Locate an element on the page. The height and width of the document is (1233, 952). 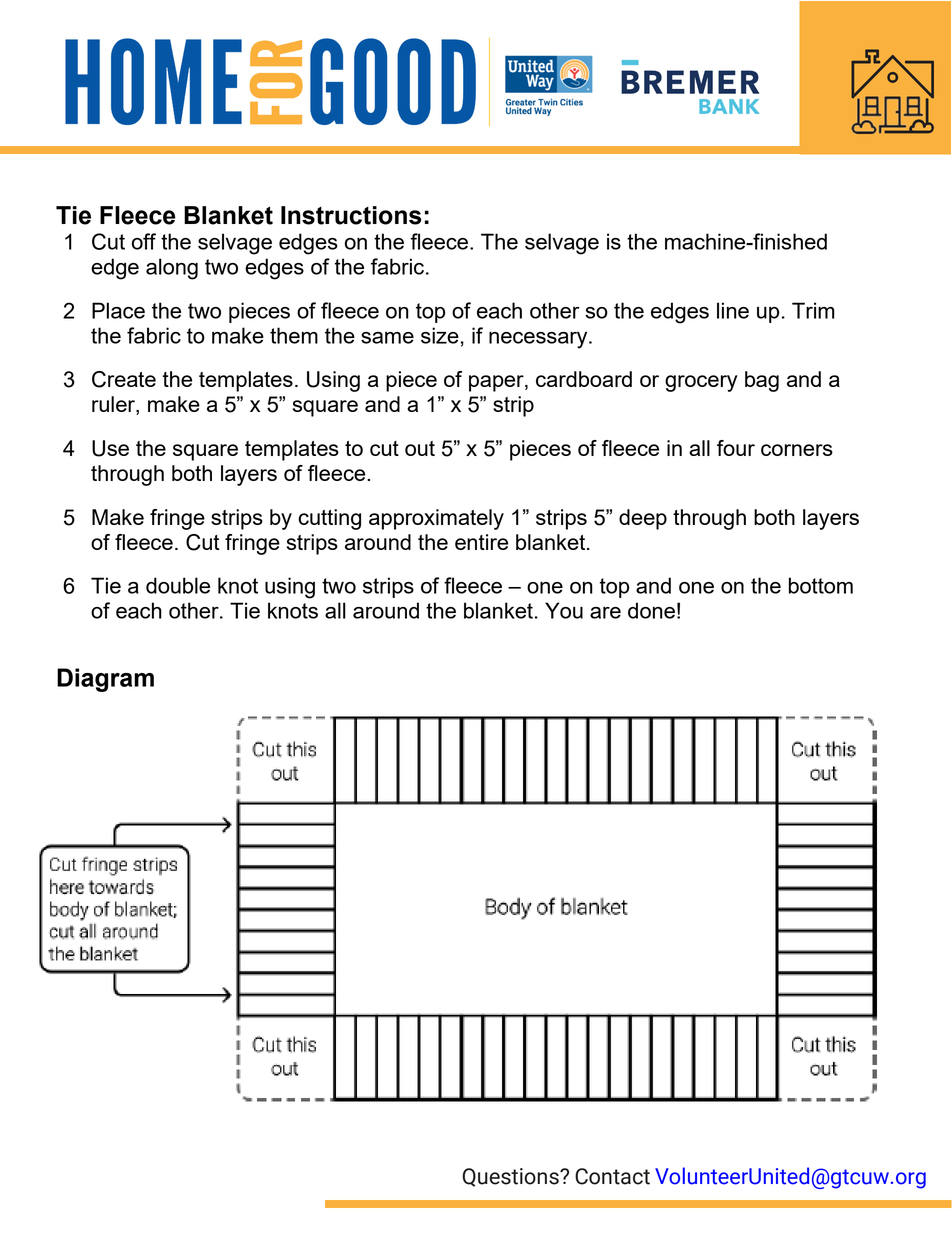
four is located at coordinates (736, 448).
